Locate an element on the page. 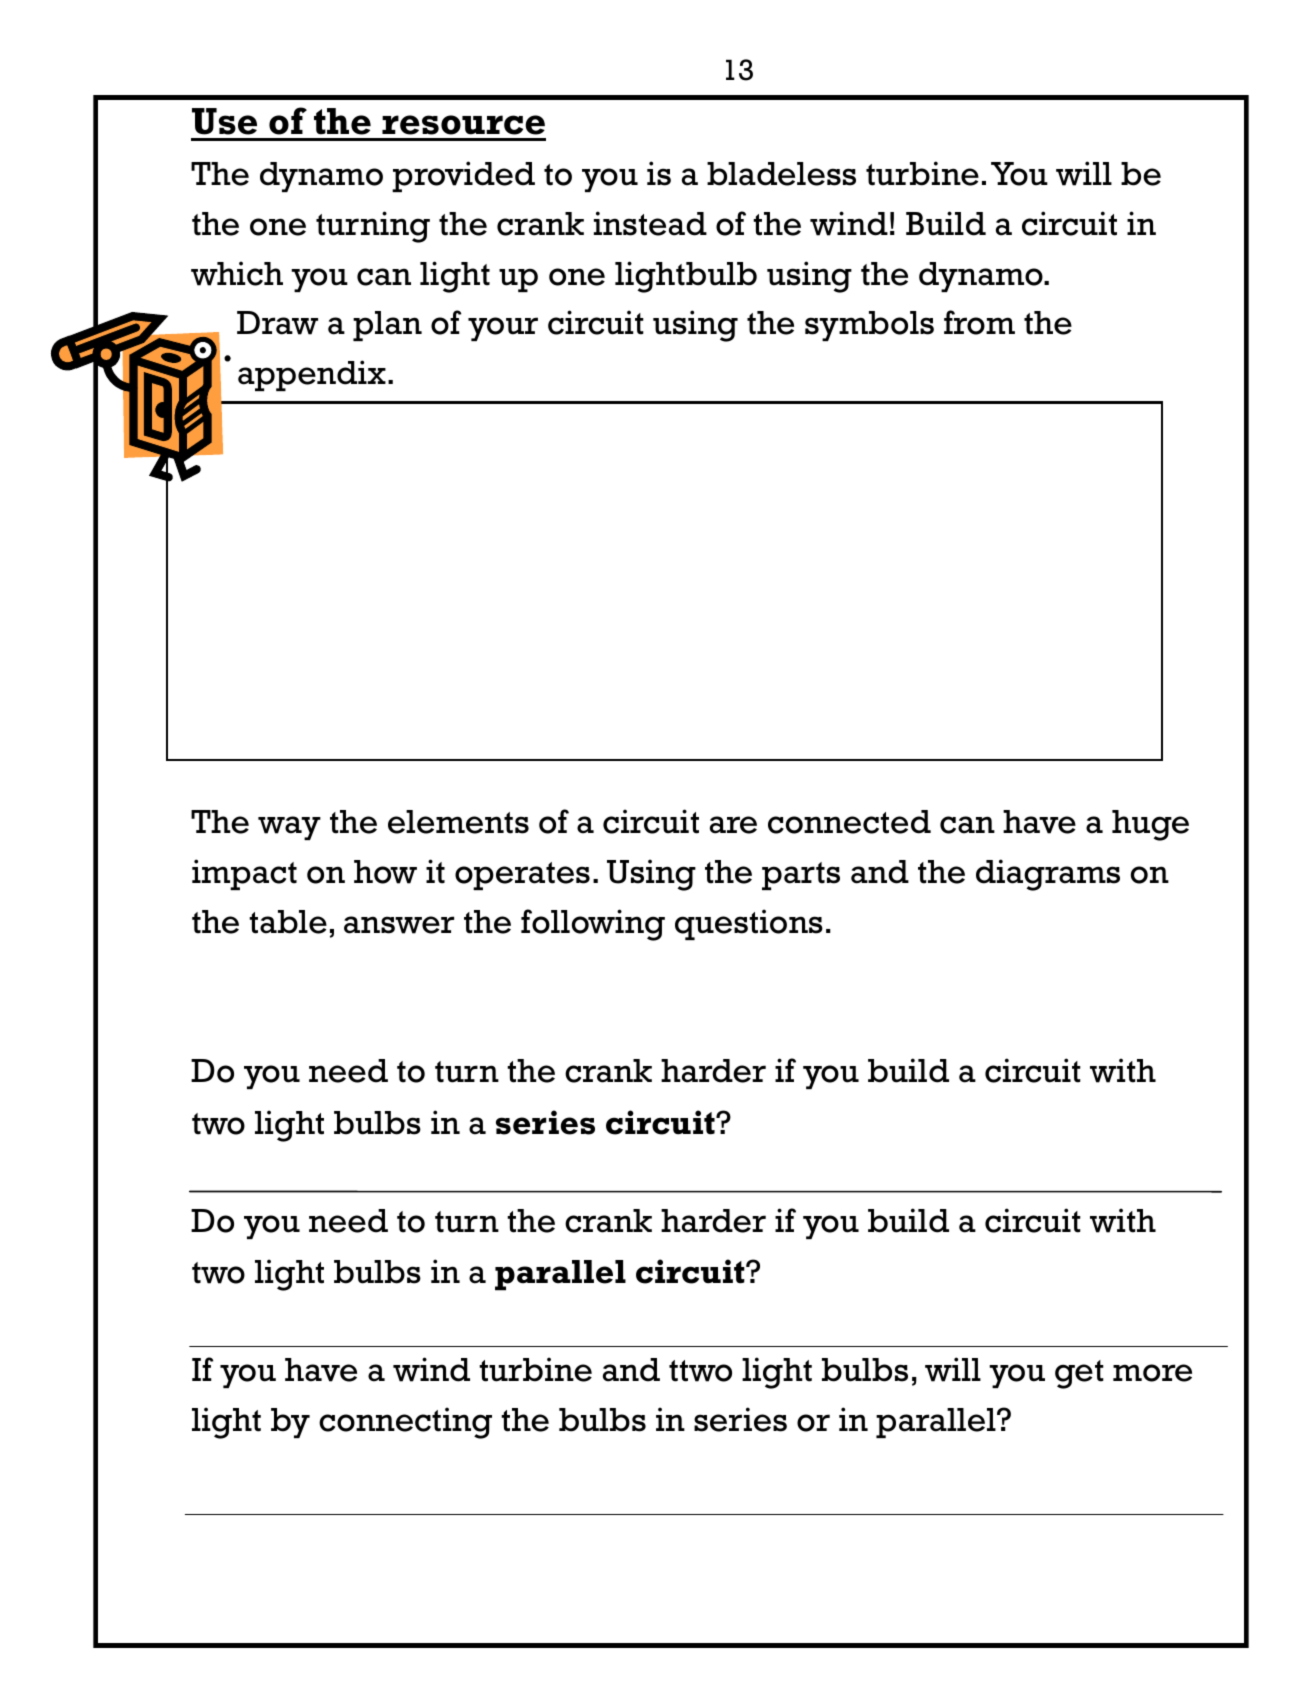 The image size is (1299, 1681). provided is located at coordinates (463, 176).
